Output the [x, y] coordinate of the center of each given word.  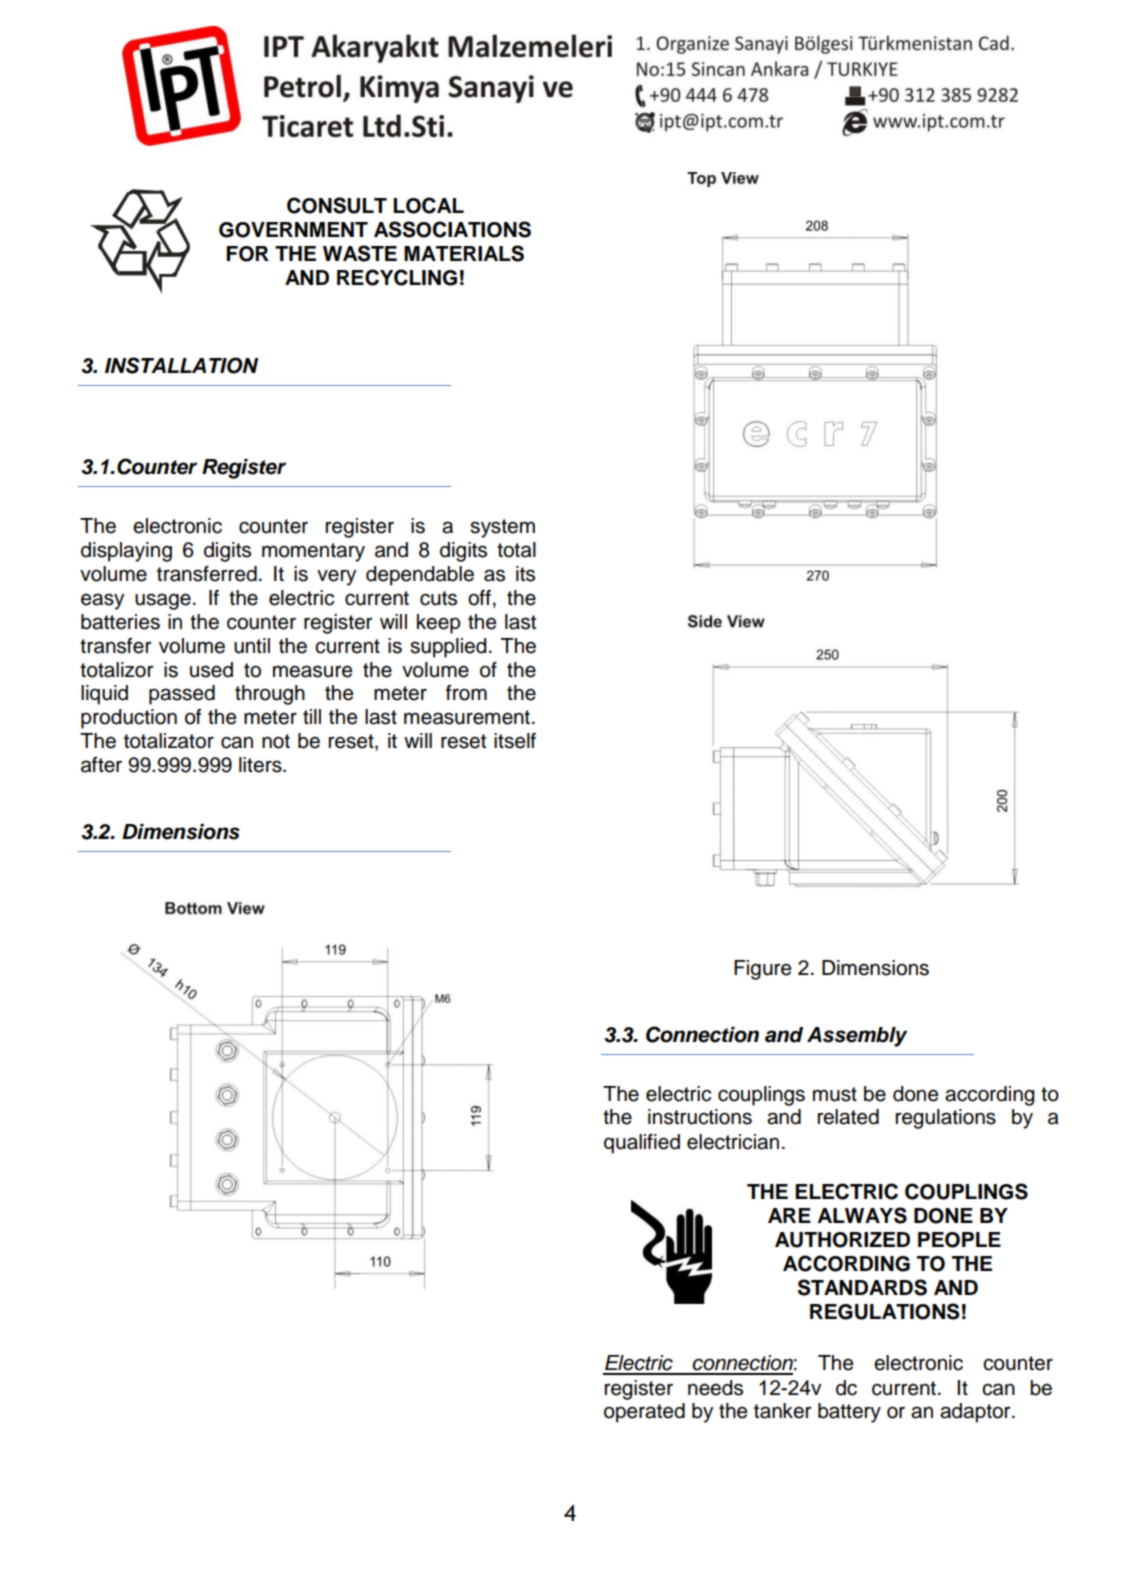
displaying [126, 552]
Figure [762, 970]
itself [515, 741]
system [502, 528]
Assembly [857, 1037]
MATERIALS [464, 253]
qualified [642, 1144]
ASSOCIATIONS [452, 229]
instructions [700, 1117]
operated [644, 1413]
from [466, 693]
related [848, 1117]
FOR [247, 254]
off [479, 598]
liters [261, 765]
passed [182, 695]
